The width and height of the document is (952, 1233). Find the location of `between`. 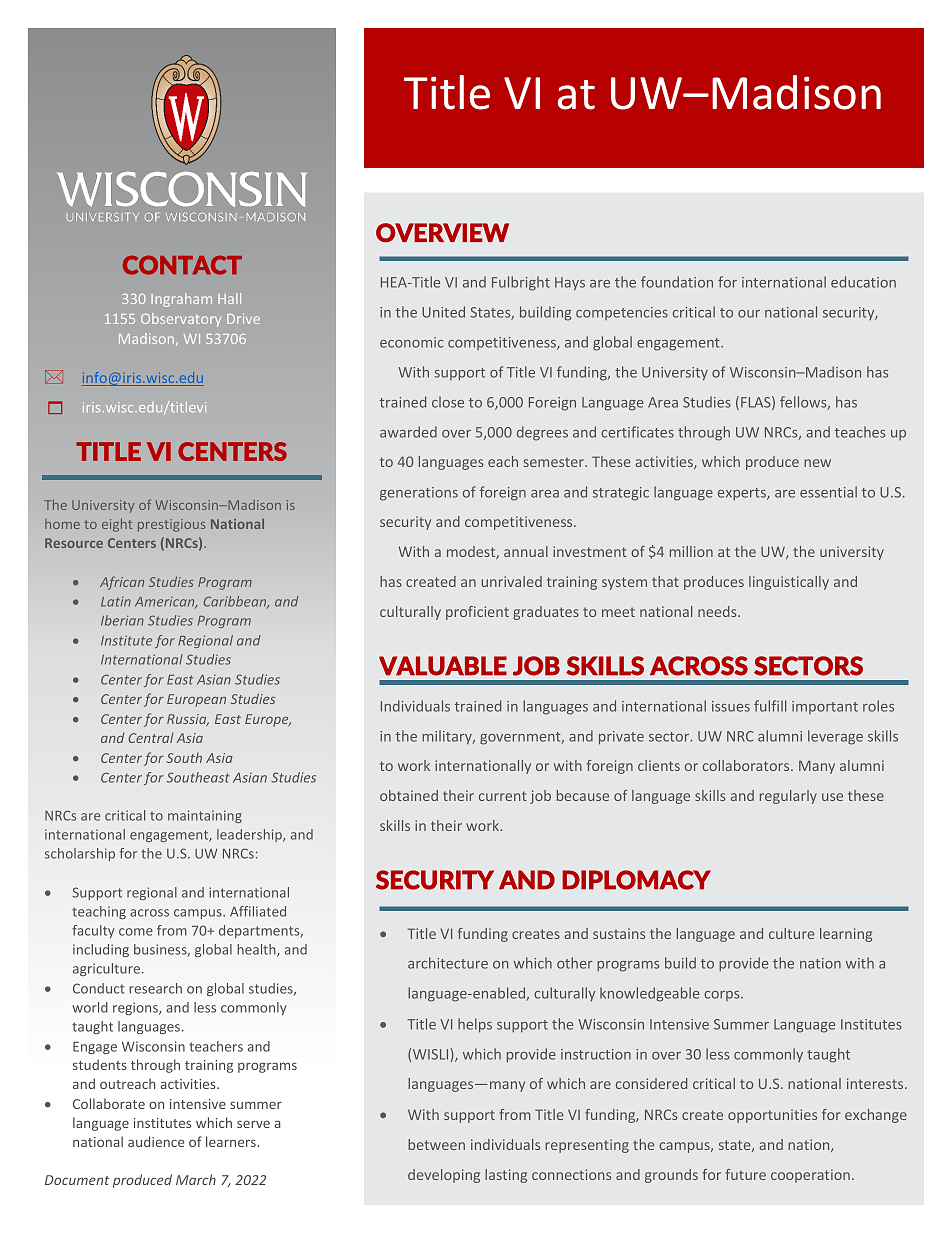

between is located at coordinates (436, 1144).
